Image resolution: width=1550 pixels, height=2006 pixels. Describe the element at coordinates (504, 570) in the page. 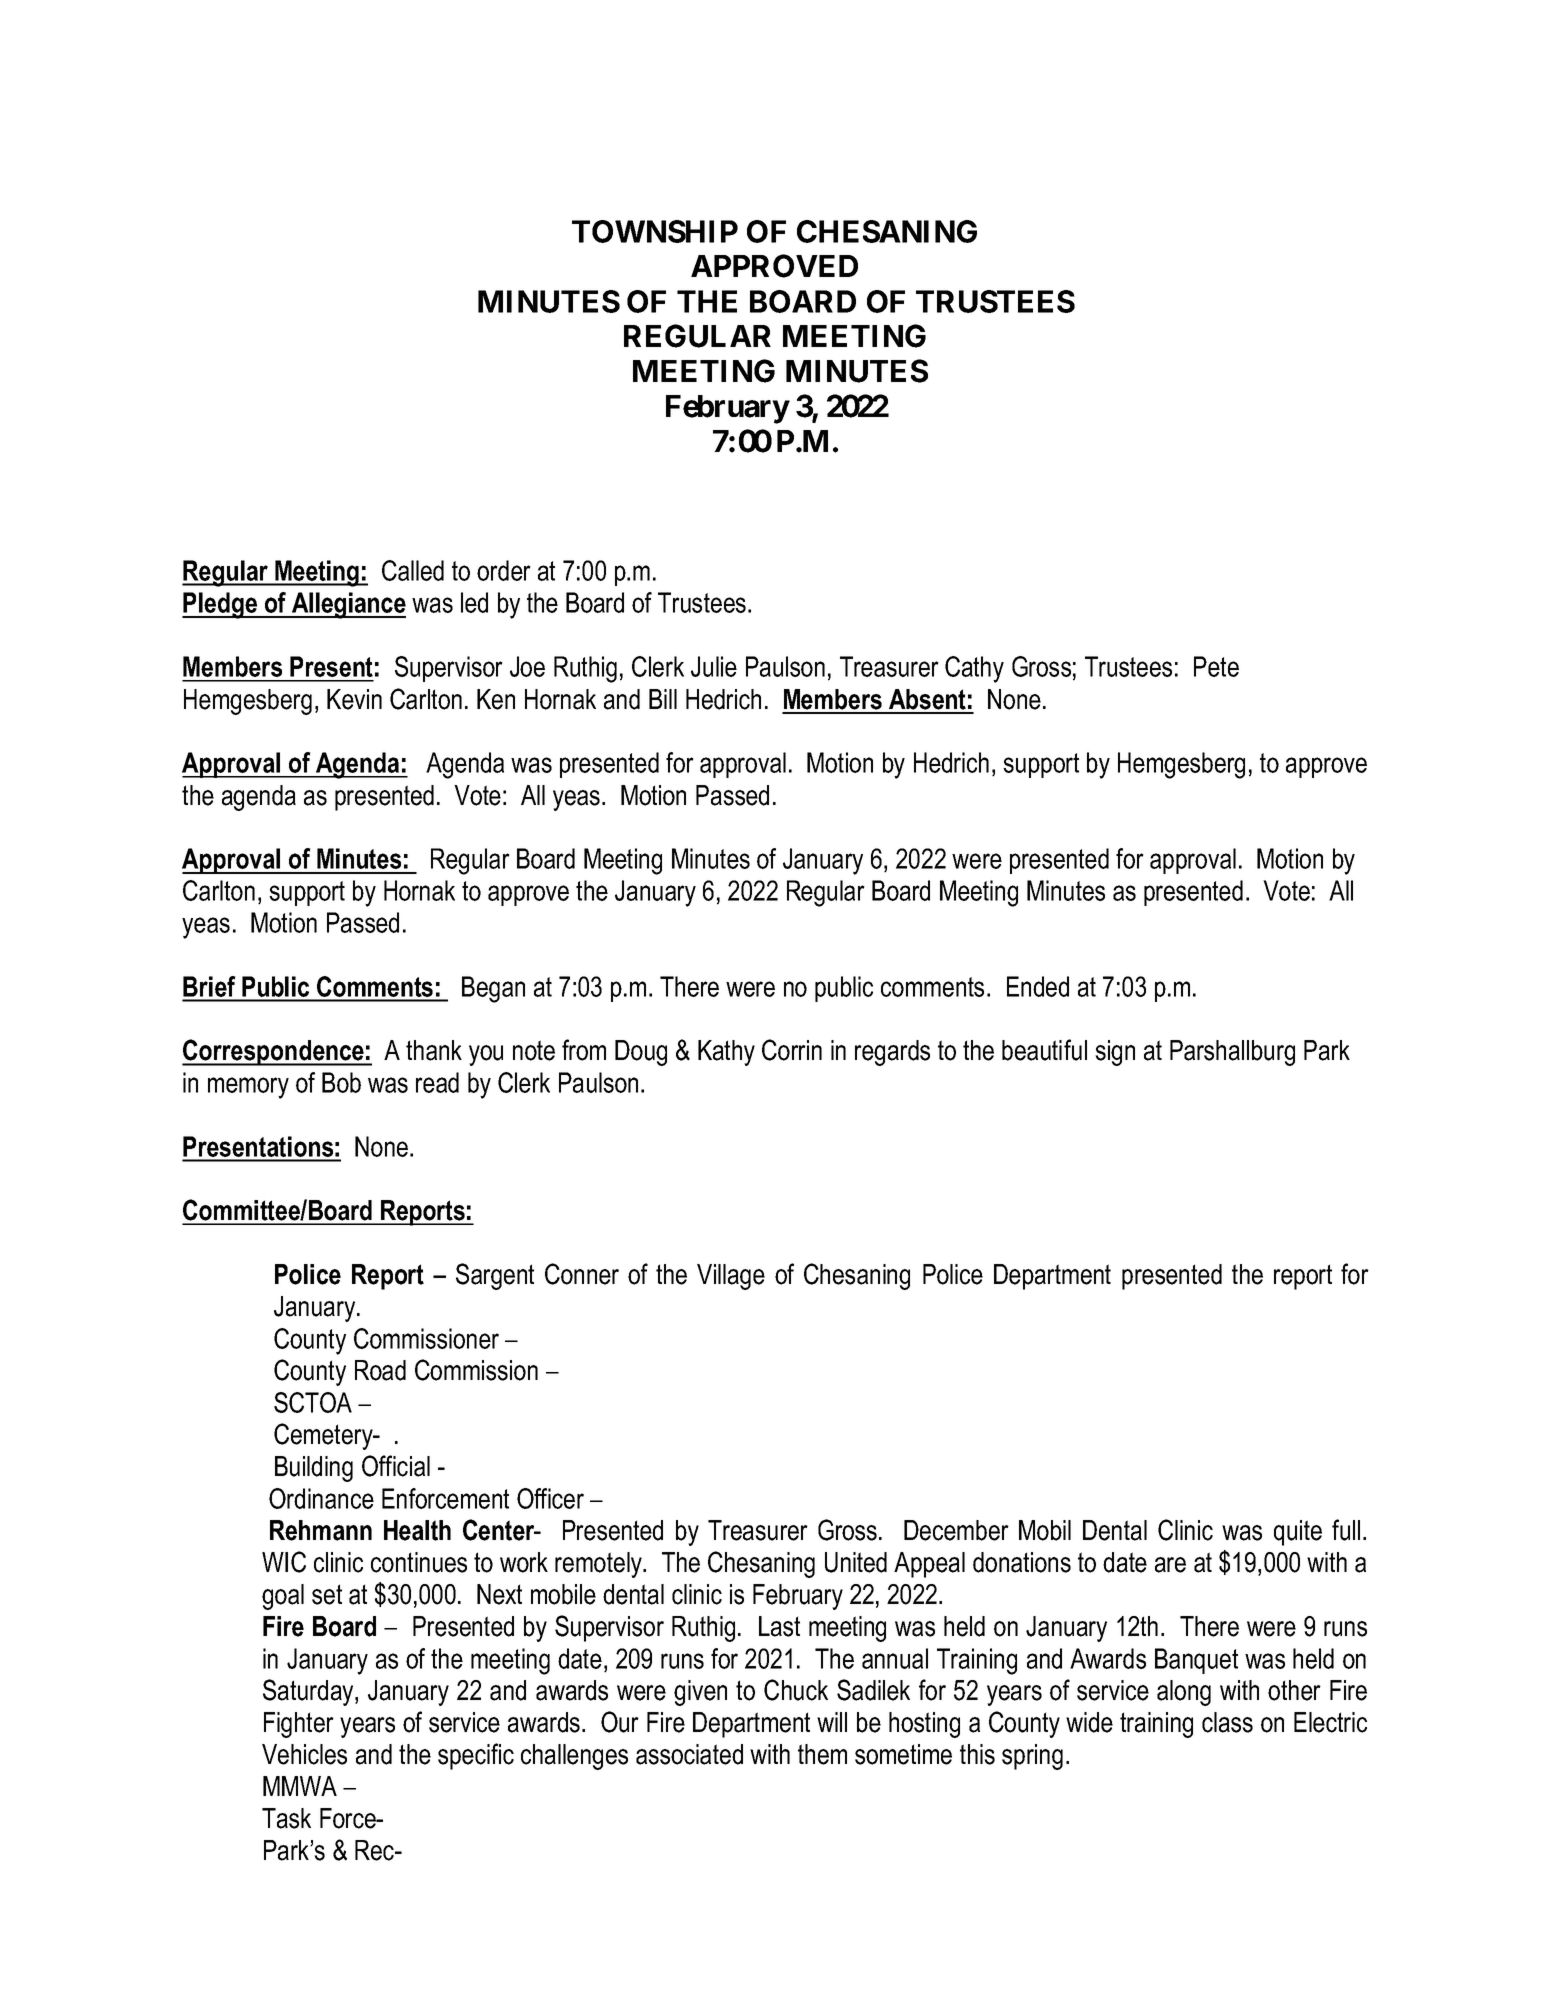

I see `order` at that location.
